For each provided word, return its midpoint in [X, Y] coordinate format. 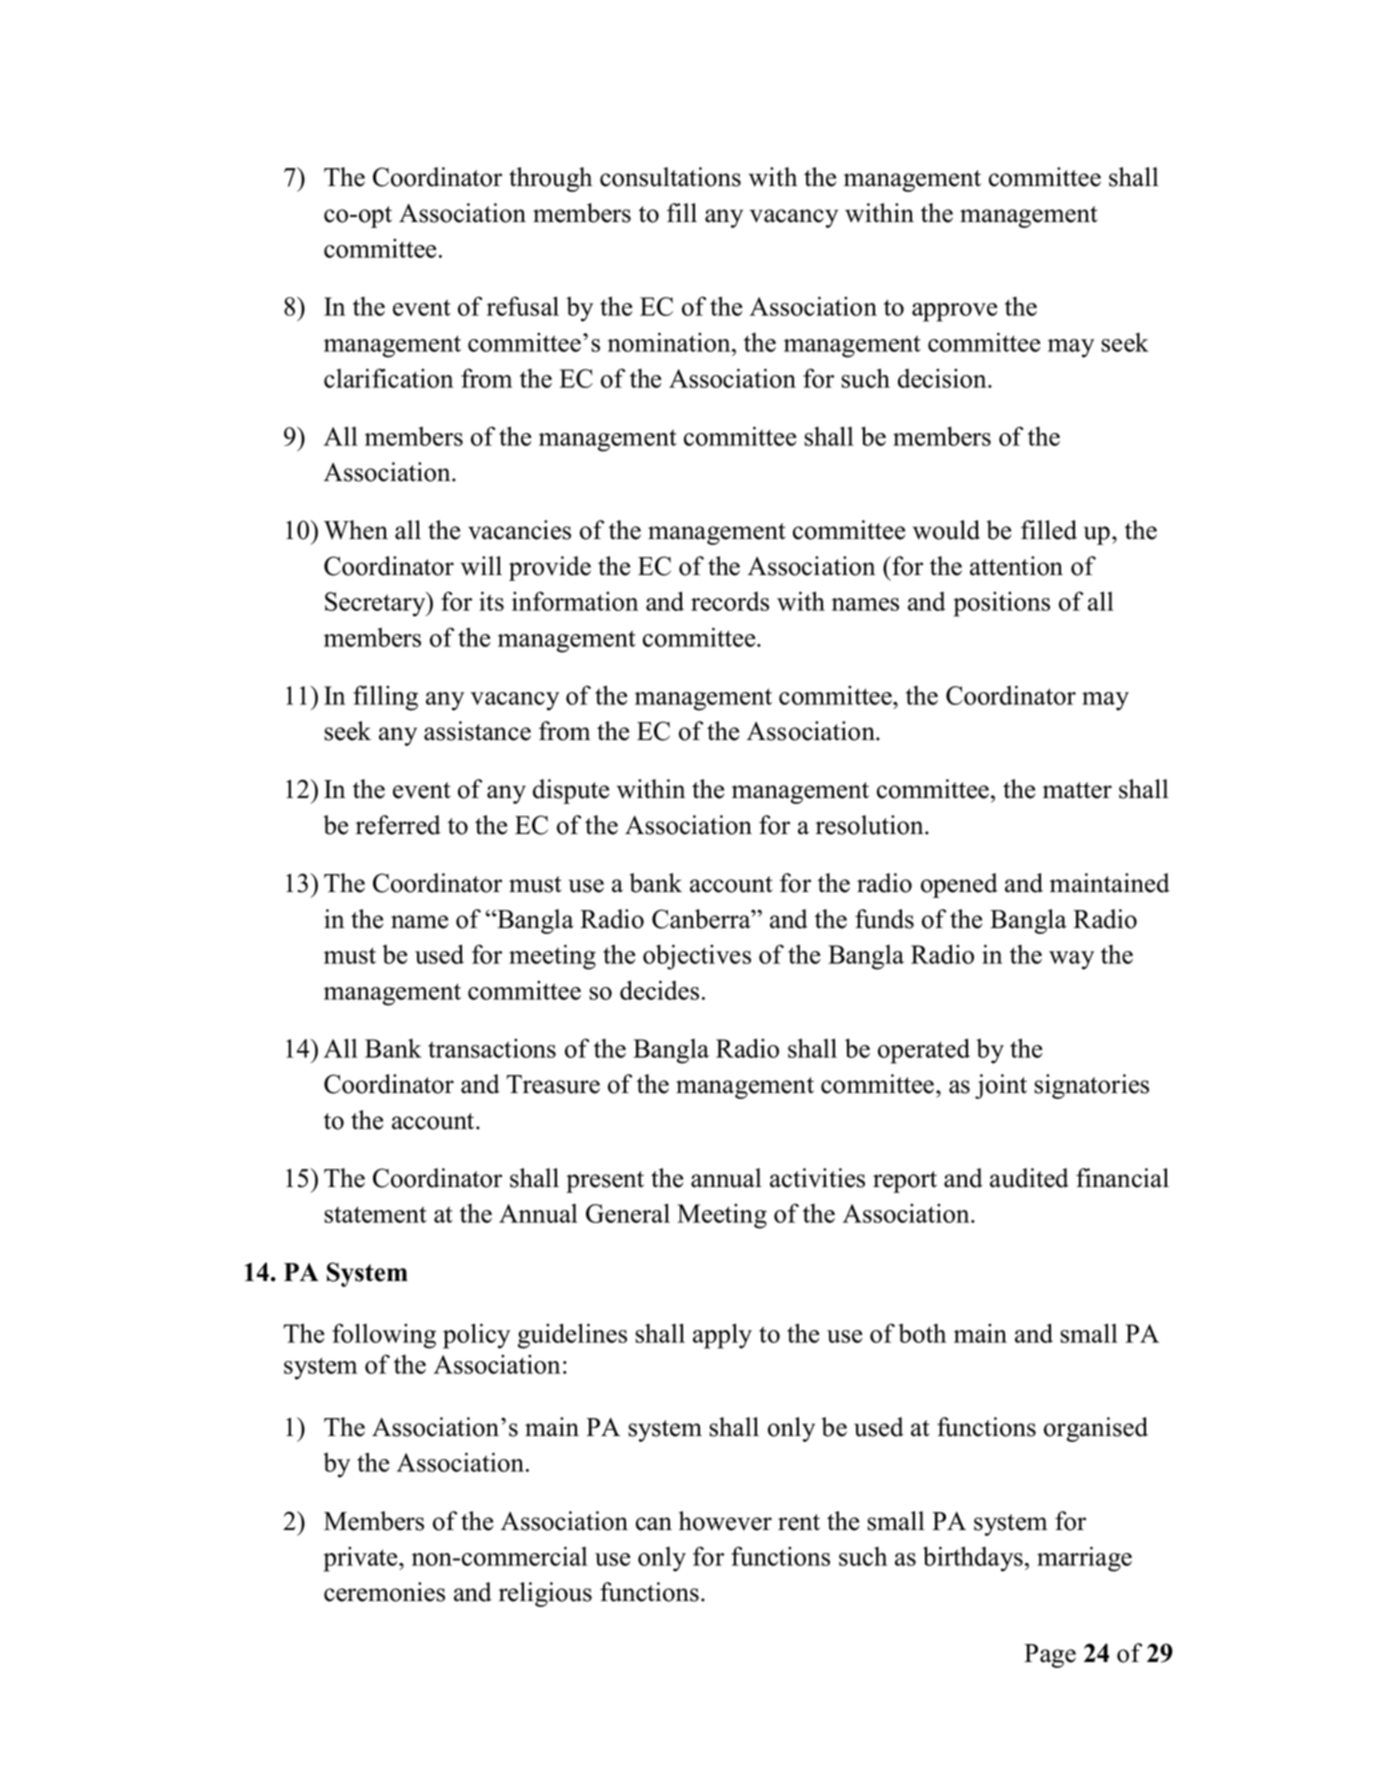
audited [1029, 1178]
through [550, 179]
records [730, 601]
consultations [670, 177]
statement [375, 1214]
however [725, 1521]
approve [954, 312]
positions [1002, 604]
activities [817, 1178]
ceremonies [384, 1592]
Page [1050, 1656]
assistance [477, 731]
